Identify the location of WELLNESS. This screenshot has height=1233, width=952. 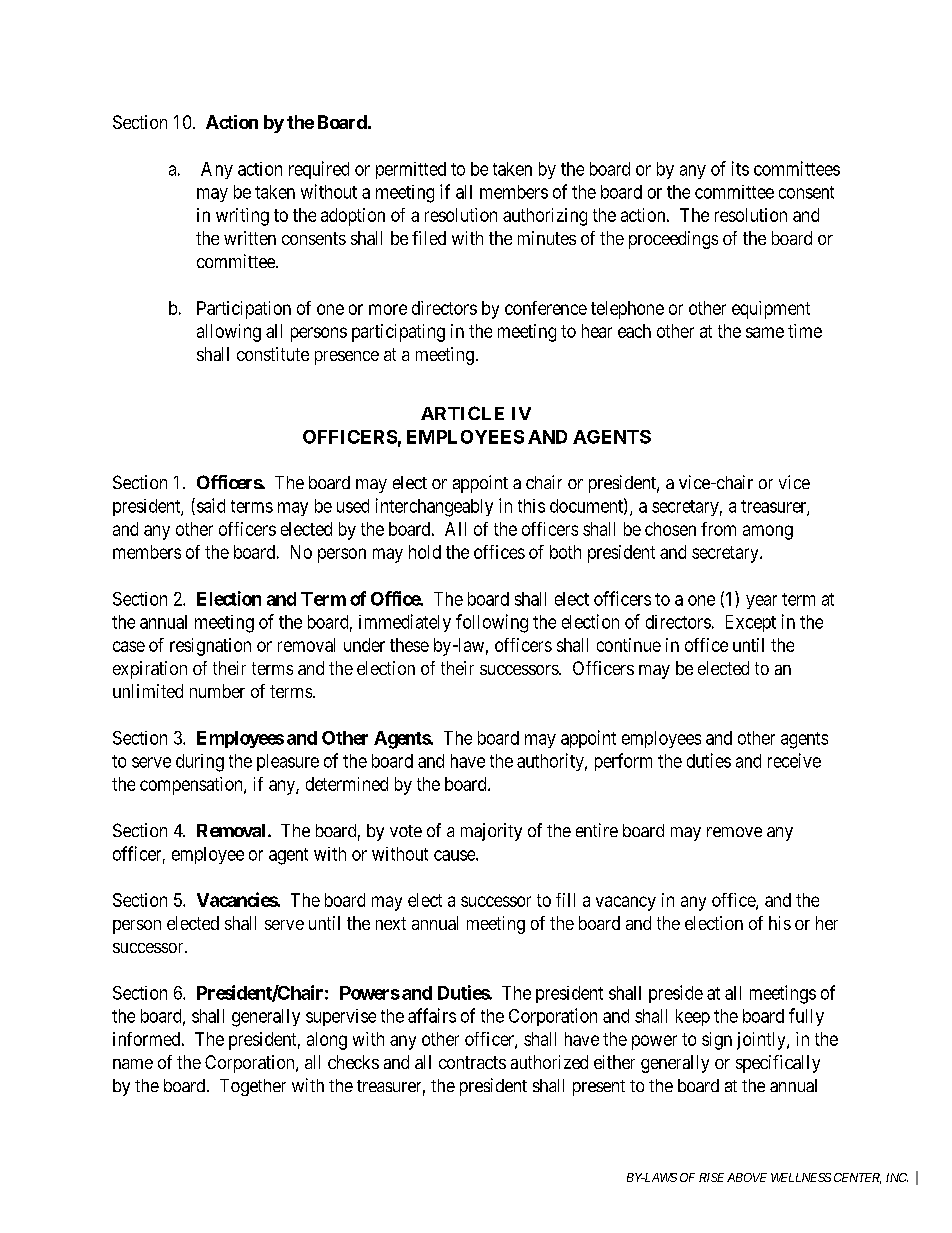
(801, 1177).
